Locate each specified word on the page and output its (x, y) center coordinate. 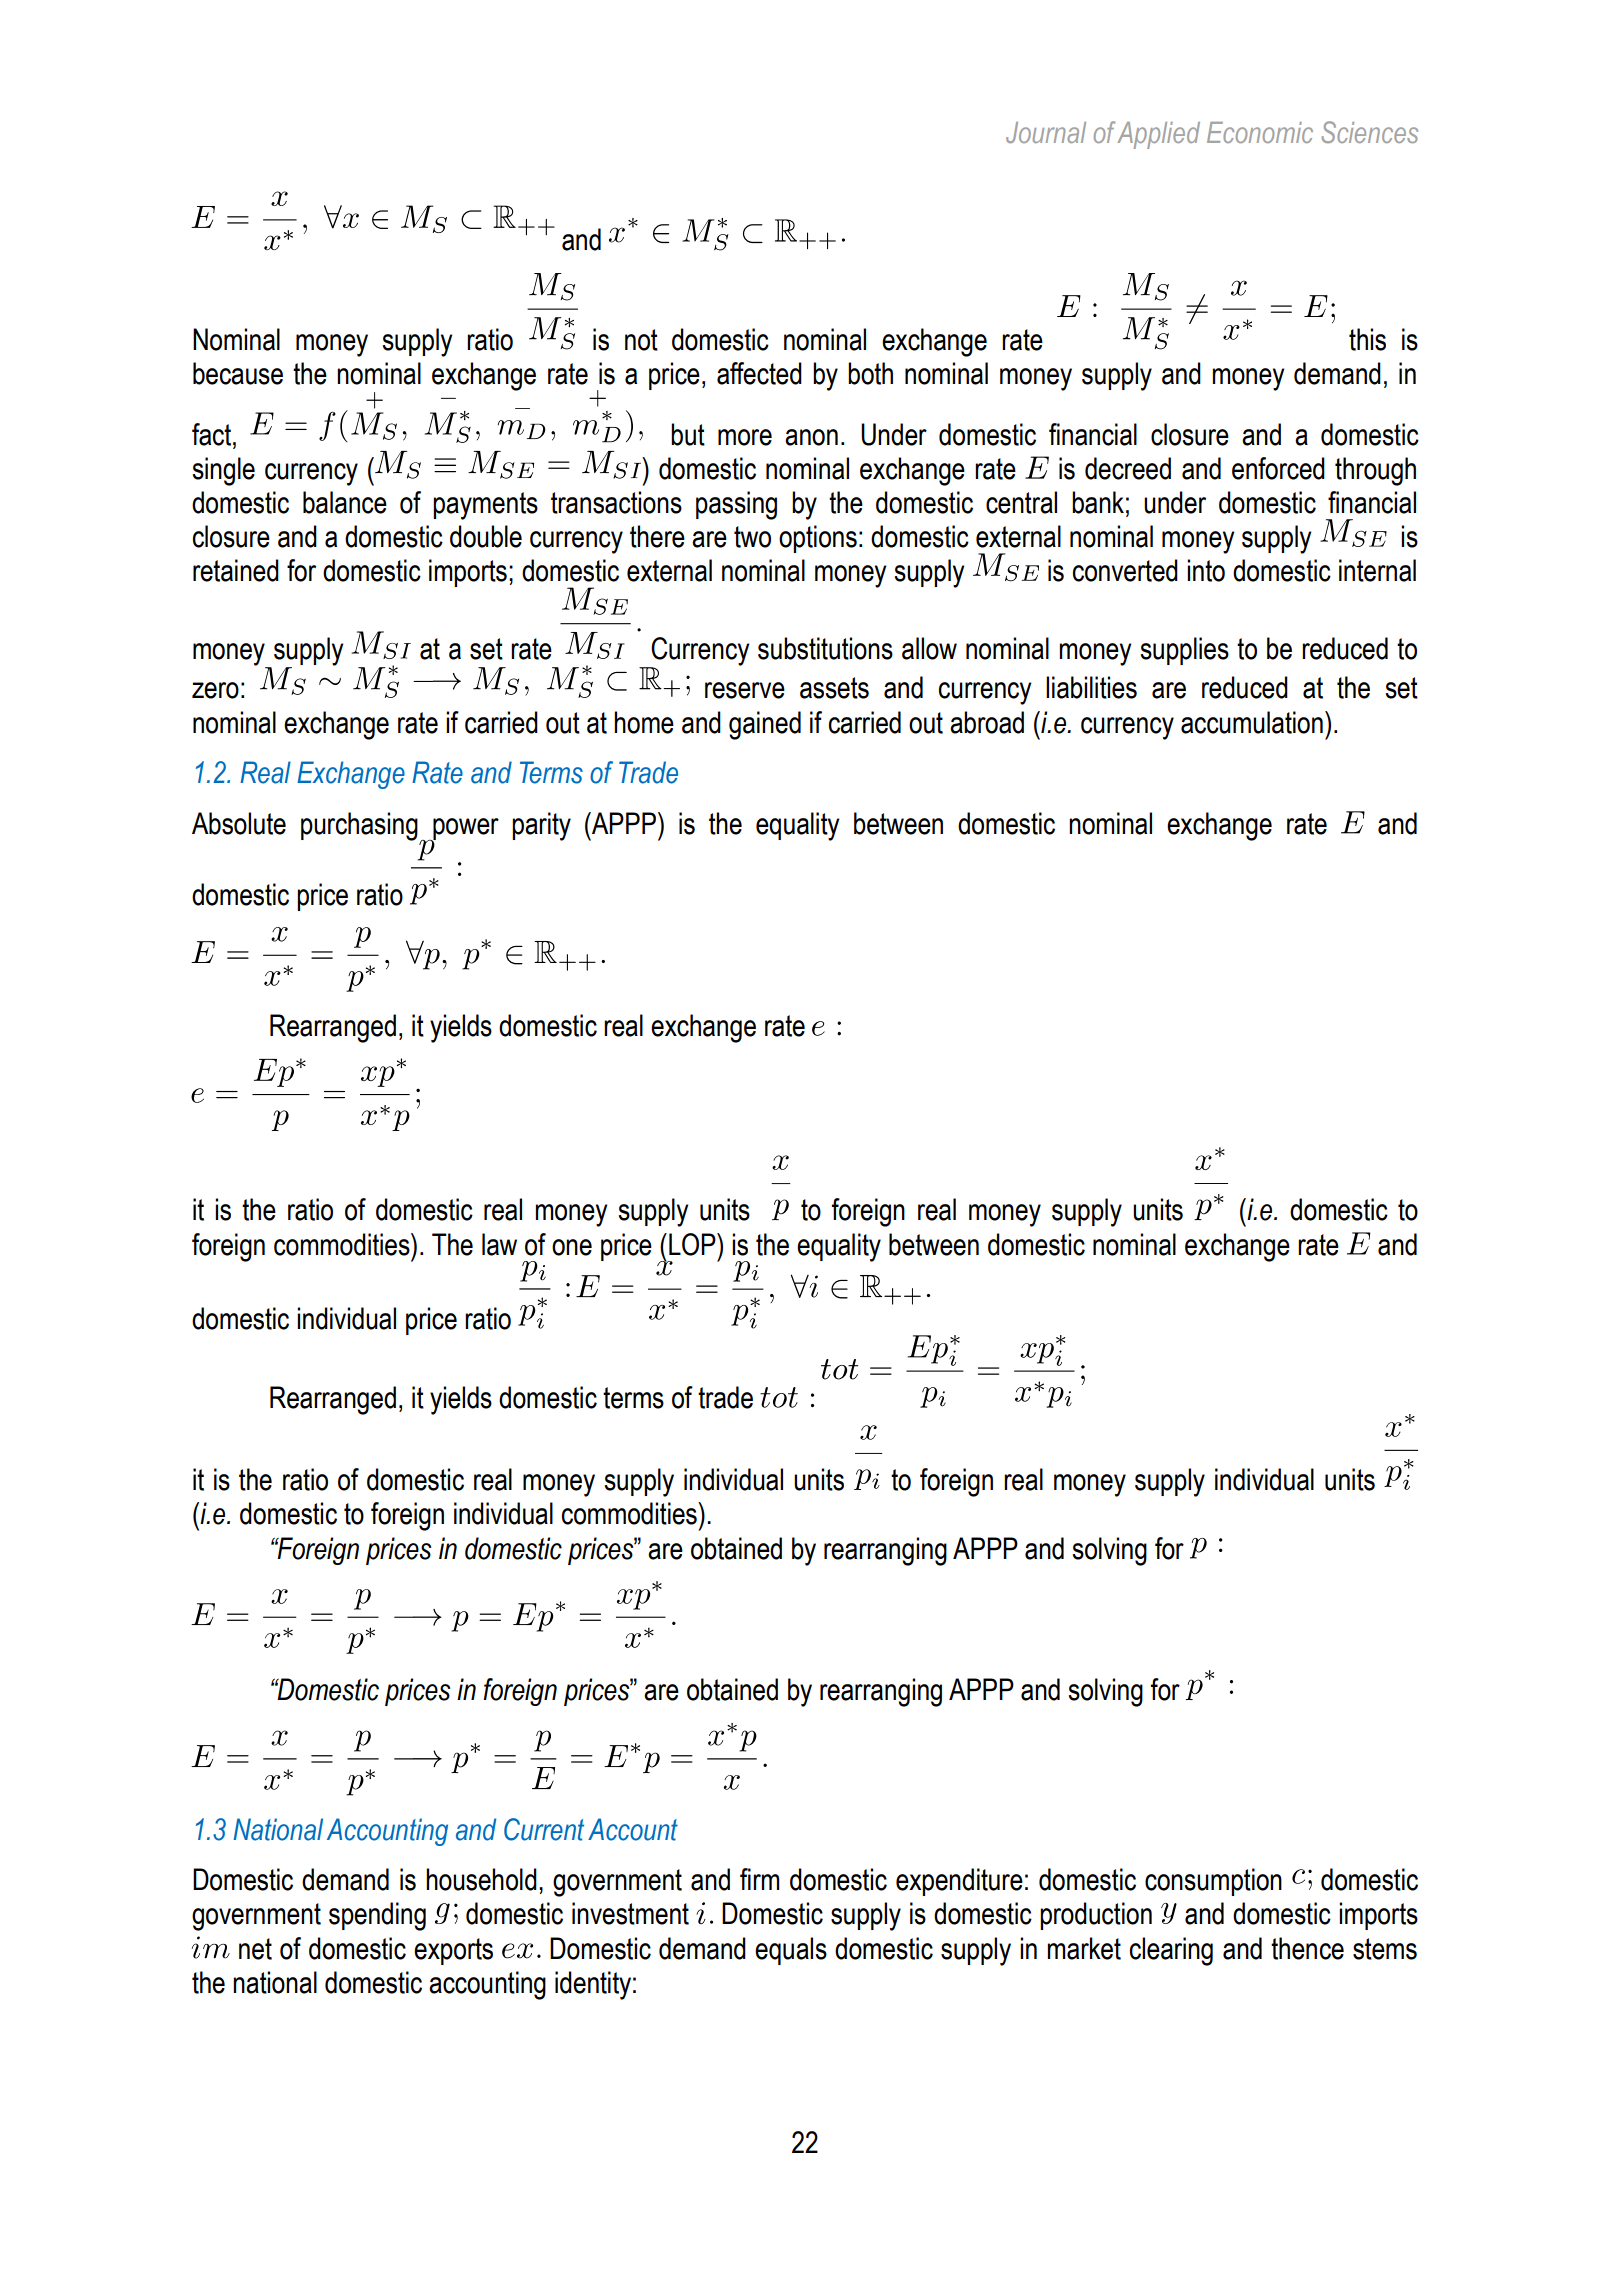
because (238, 373)
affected (759, 373)
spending (377, 1916)
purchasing (359, 826)
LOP (693, 1244)
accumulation (1252, 722)
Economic (1260, 132)
